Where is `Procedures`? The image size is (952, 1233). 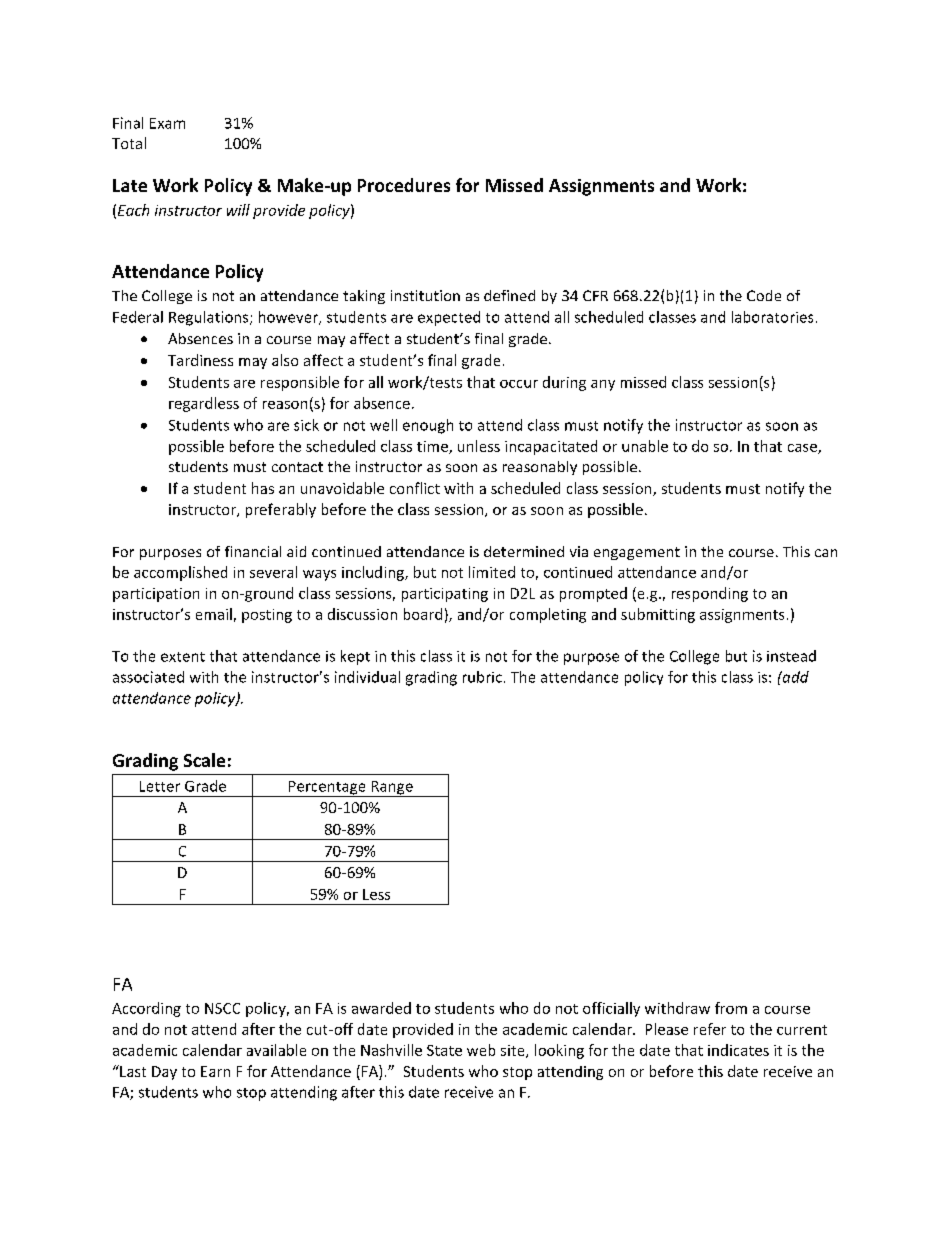
Procedures is located at coordinates (404, 185).
